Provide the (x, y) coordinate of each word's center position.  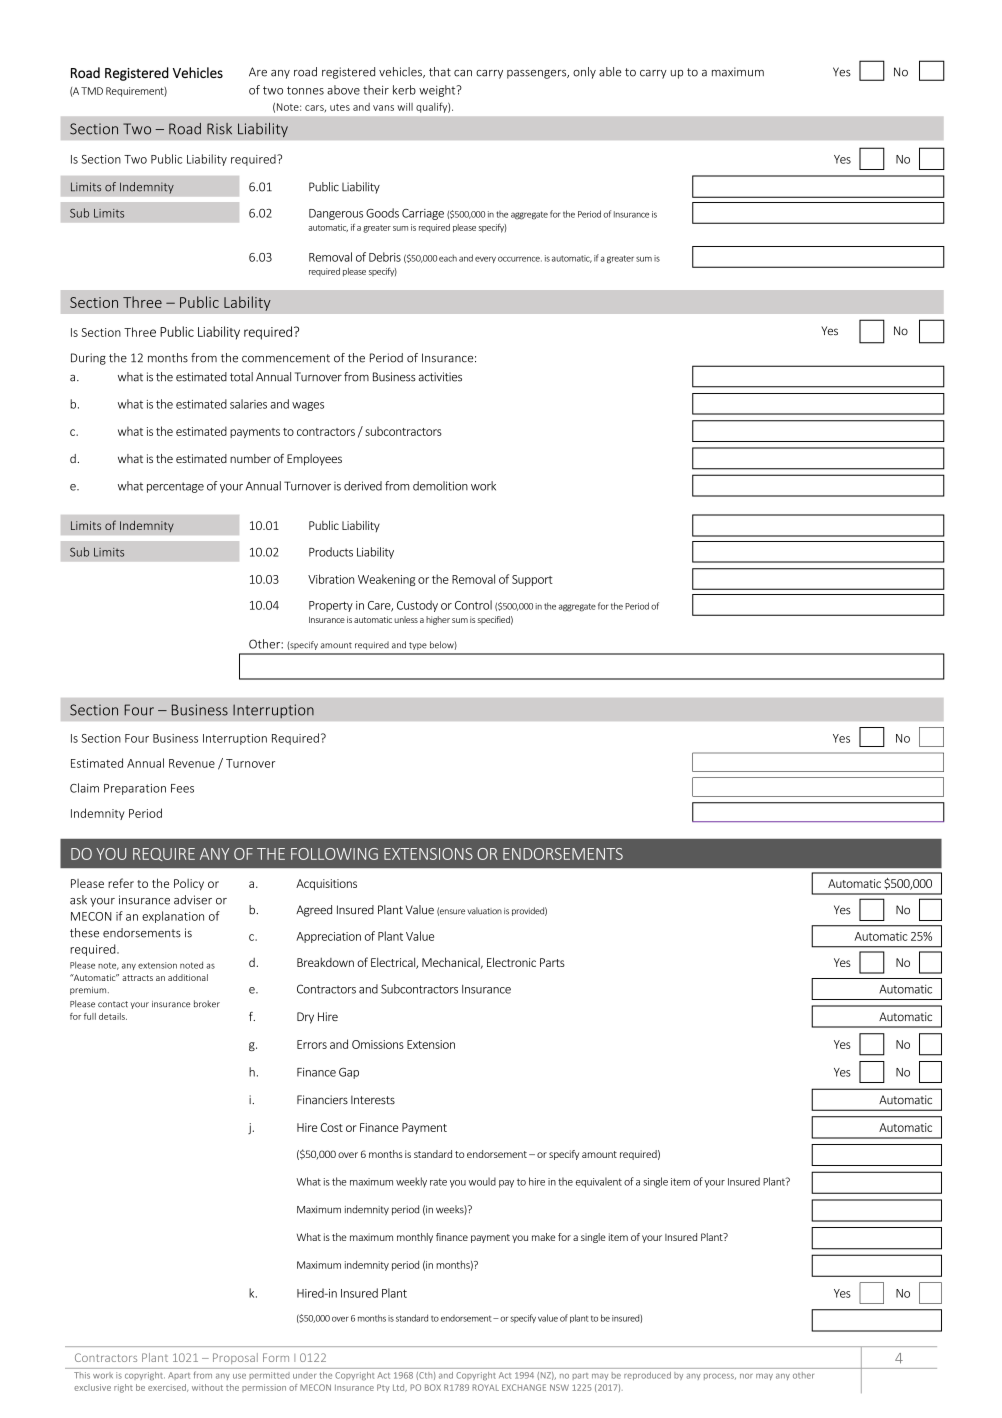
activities (440, 377)
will (405, 106)
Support (532, 580)
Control (473, 605)
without (207, 1387)
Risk (219, 129)
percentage (175, 487)
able (610, 72)
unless (406, 619)
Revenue (192, 763)
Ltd (400, 1388)
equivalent (599, 1182)
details (113, 1016)
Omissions (378, 1044)
